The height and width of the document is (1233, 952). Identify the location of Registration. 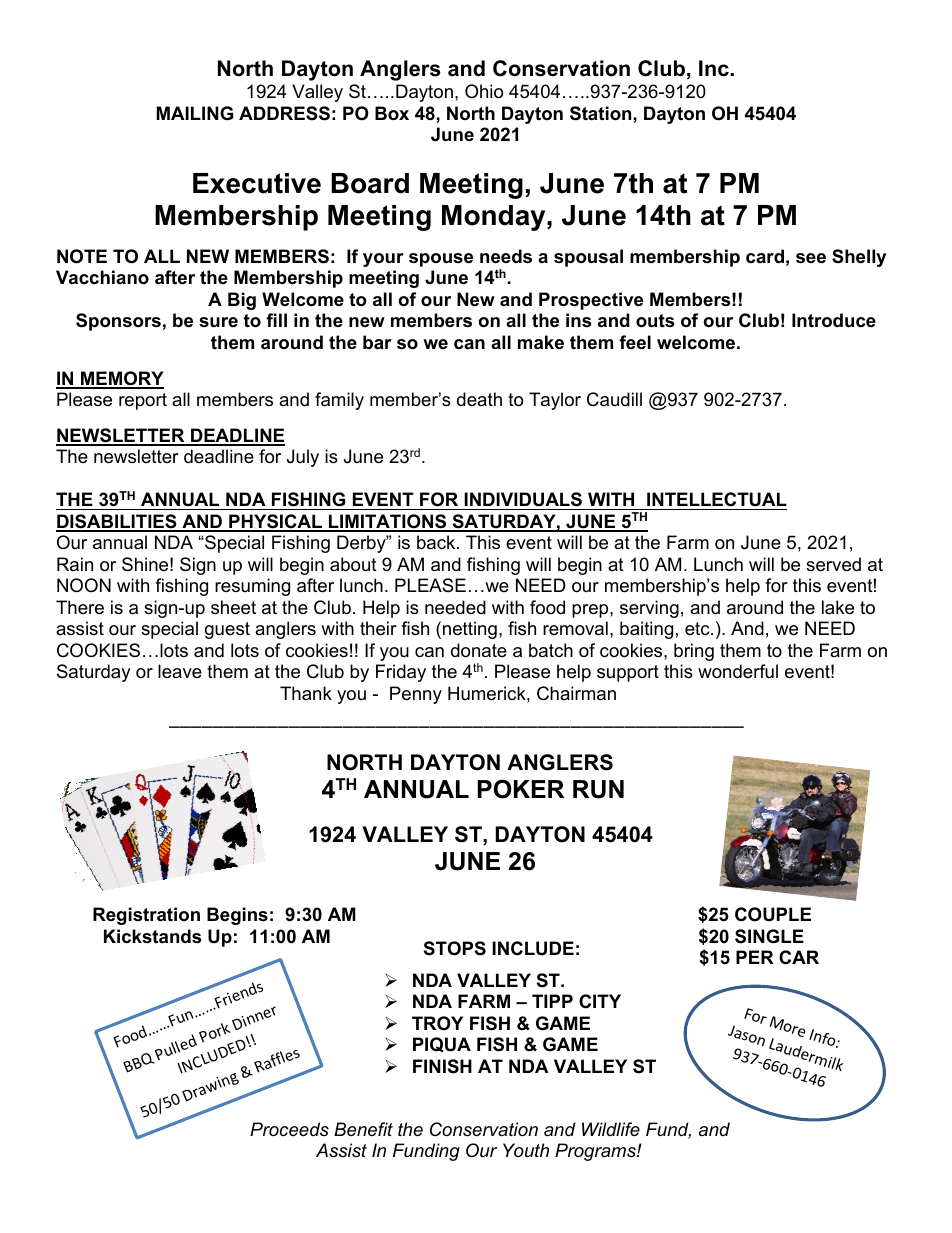
(146, 916).
